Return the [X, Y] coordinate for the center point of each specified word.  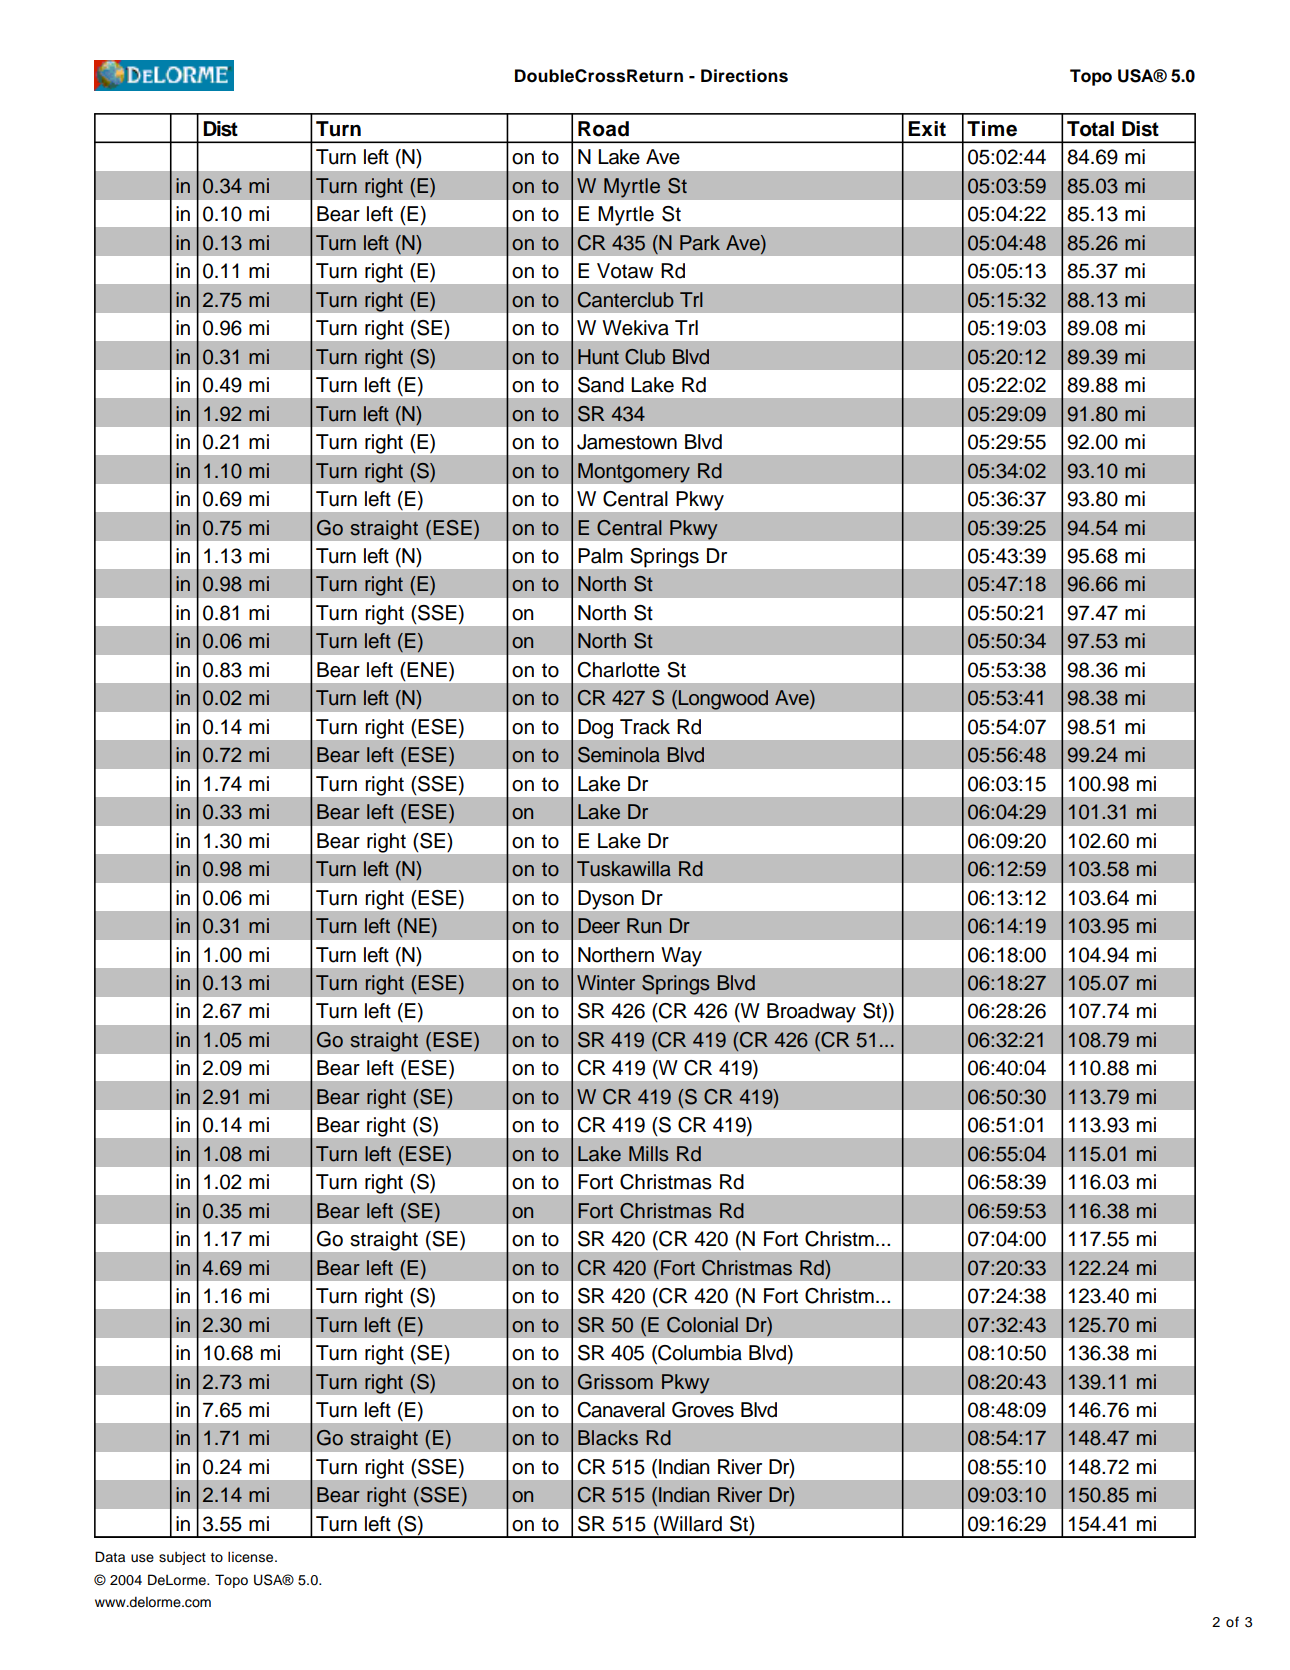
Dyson [606, 900]
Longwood [723, 700]
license [252, 1557]
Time [992, 129]
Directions [744, 76]
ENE [427, 669]
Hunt [598, 357]
